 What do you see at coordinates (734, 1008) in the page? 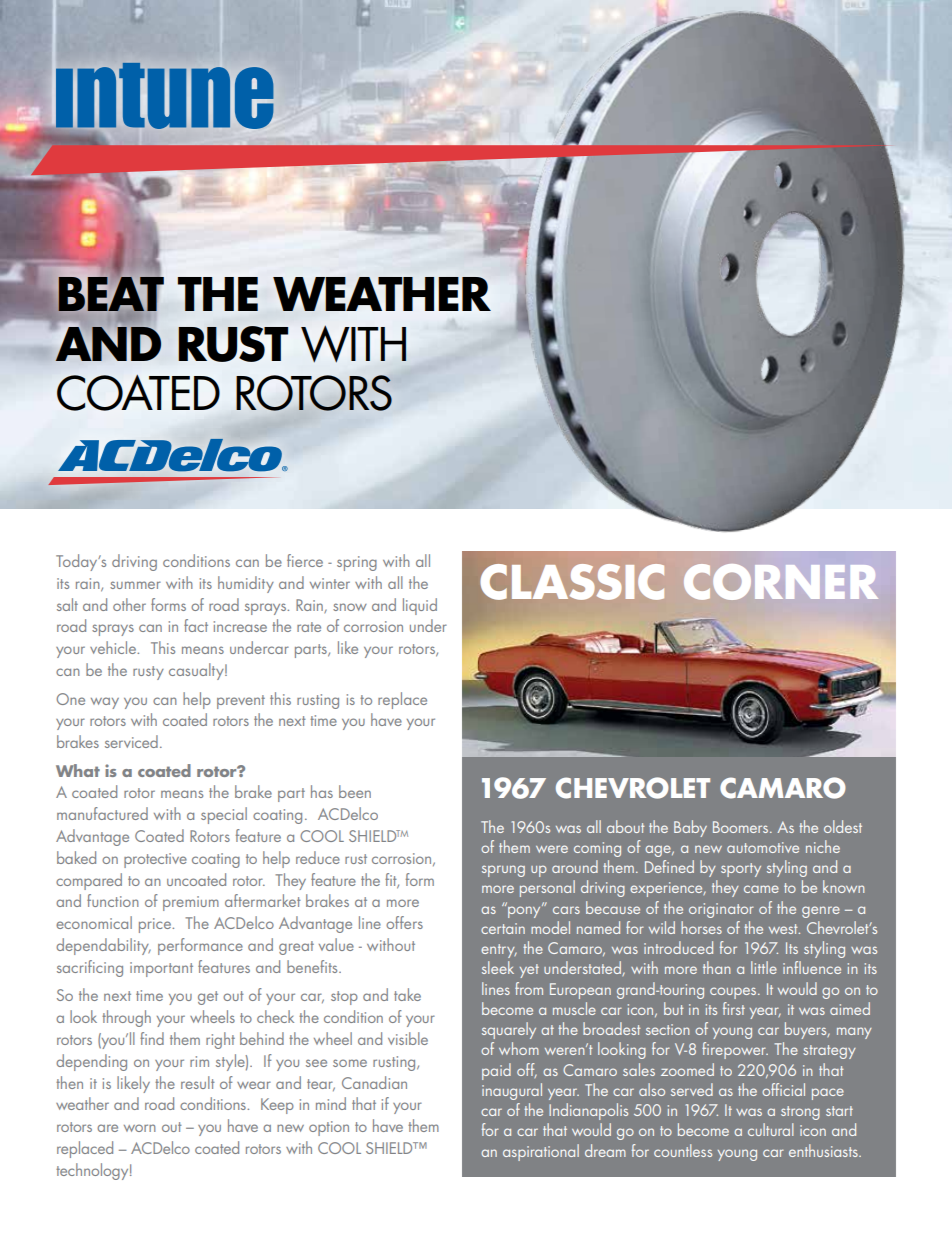
I see `first` at bounding box center [734, 1008].
